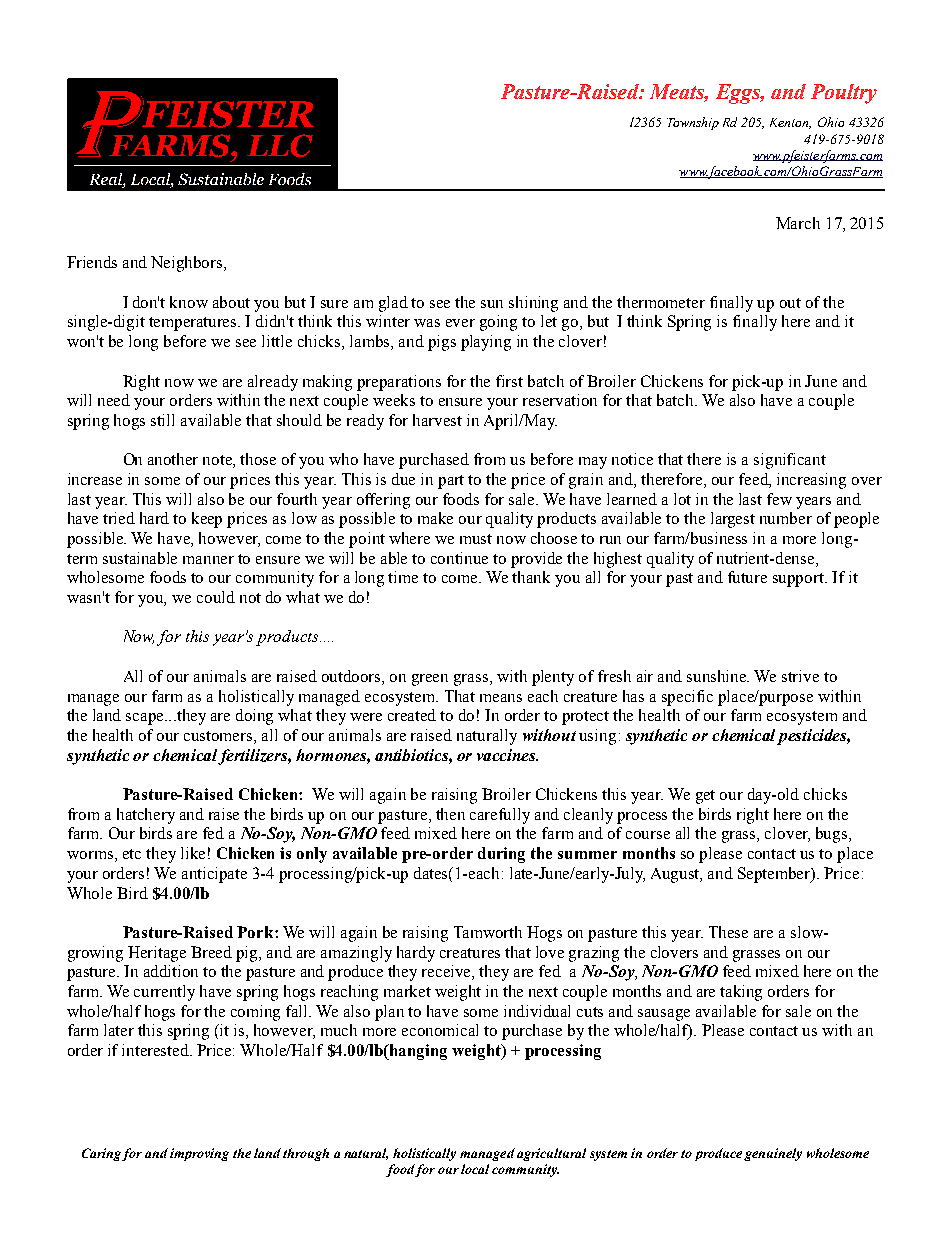 This screenshot has height=1233, width=952. I want to click on genuinely, so click(773, 1154).
